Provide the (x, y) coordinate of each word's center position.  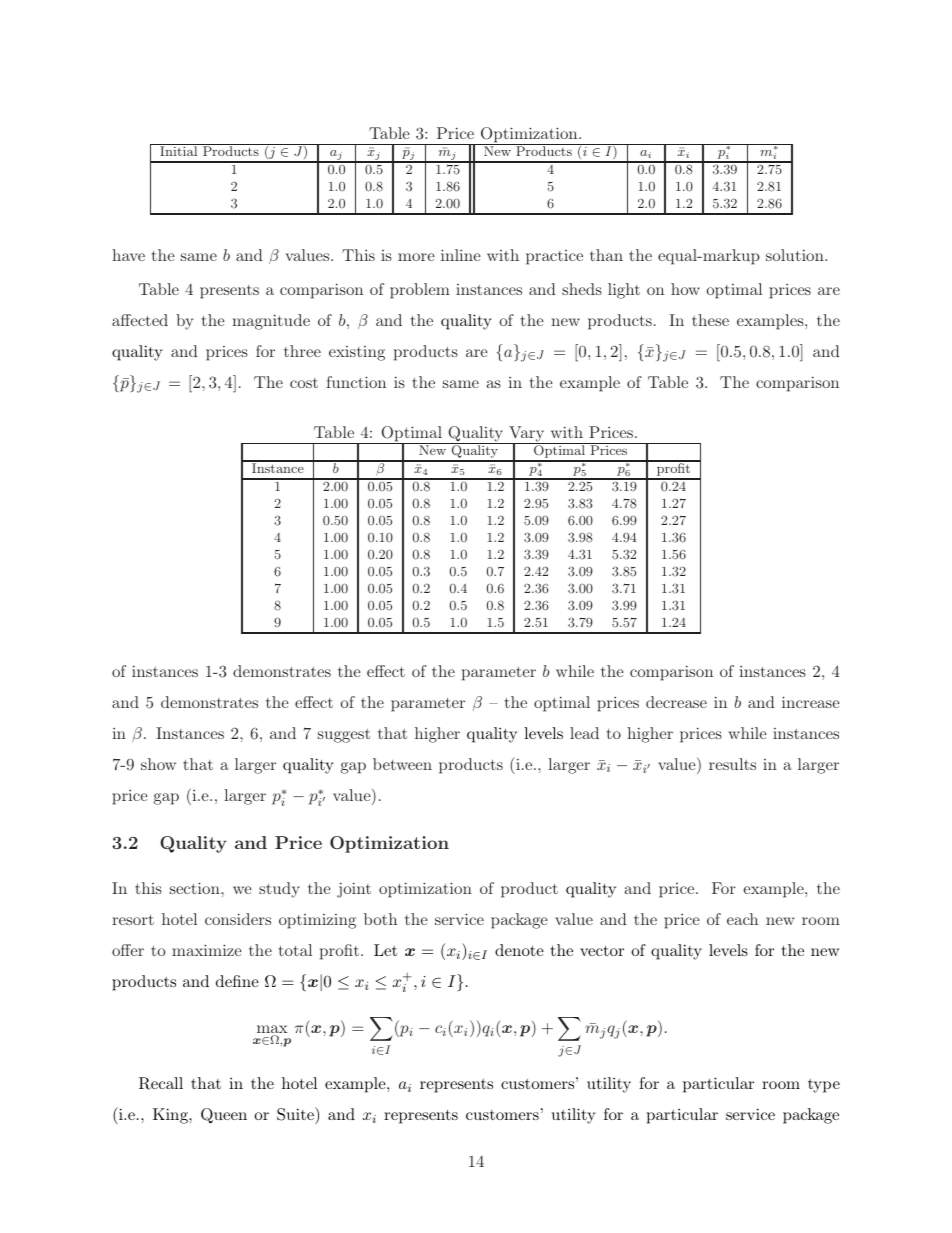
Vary (527, 435)
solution (796, 255)
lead (584, 733)
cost (304, 383)
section (196, 888)
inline (461, 255)
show (158, 764)
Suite (296, 1115)
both (380, 919)
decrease (676, 702)
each (742, 919)
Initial (178, 151)
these (710, 320)
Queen (224, 1116)
